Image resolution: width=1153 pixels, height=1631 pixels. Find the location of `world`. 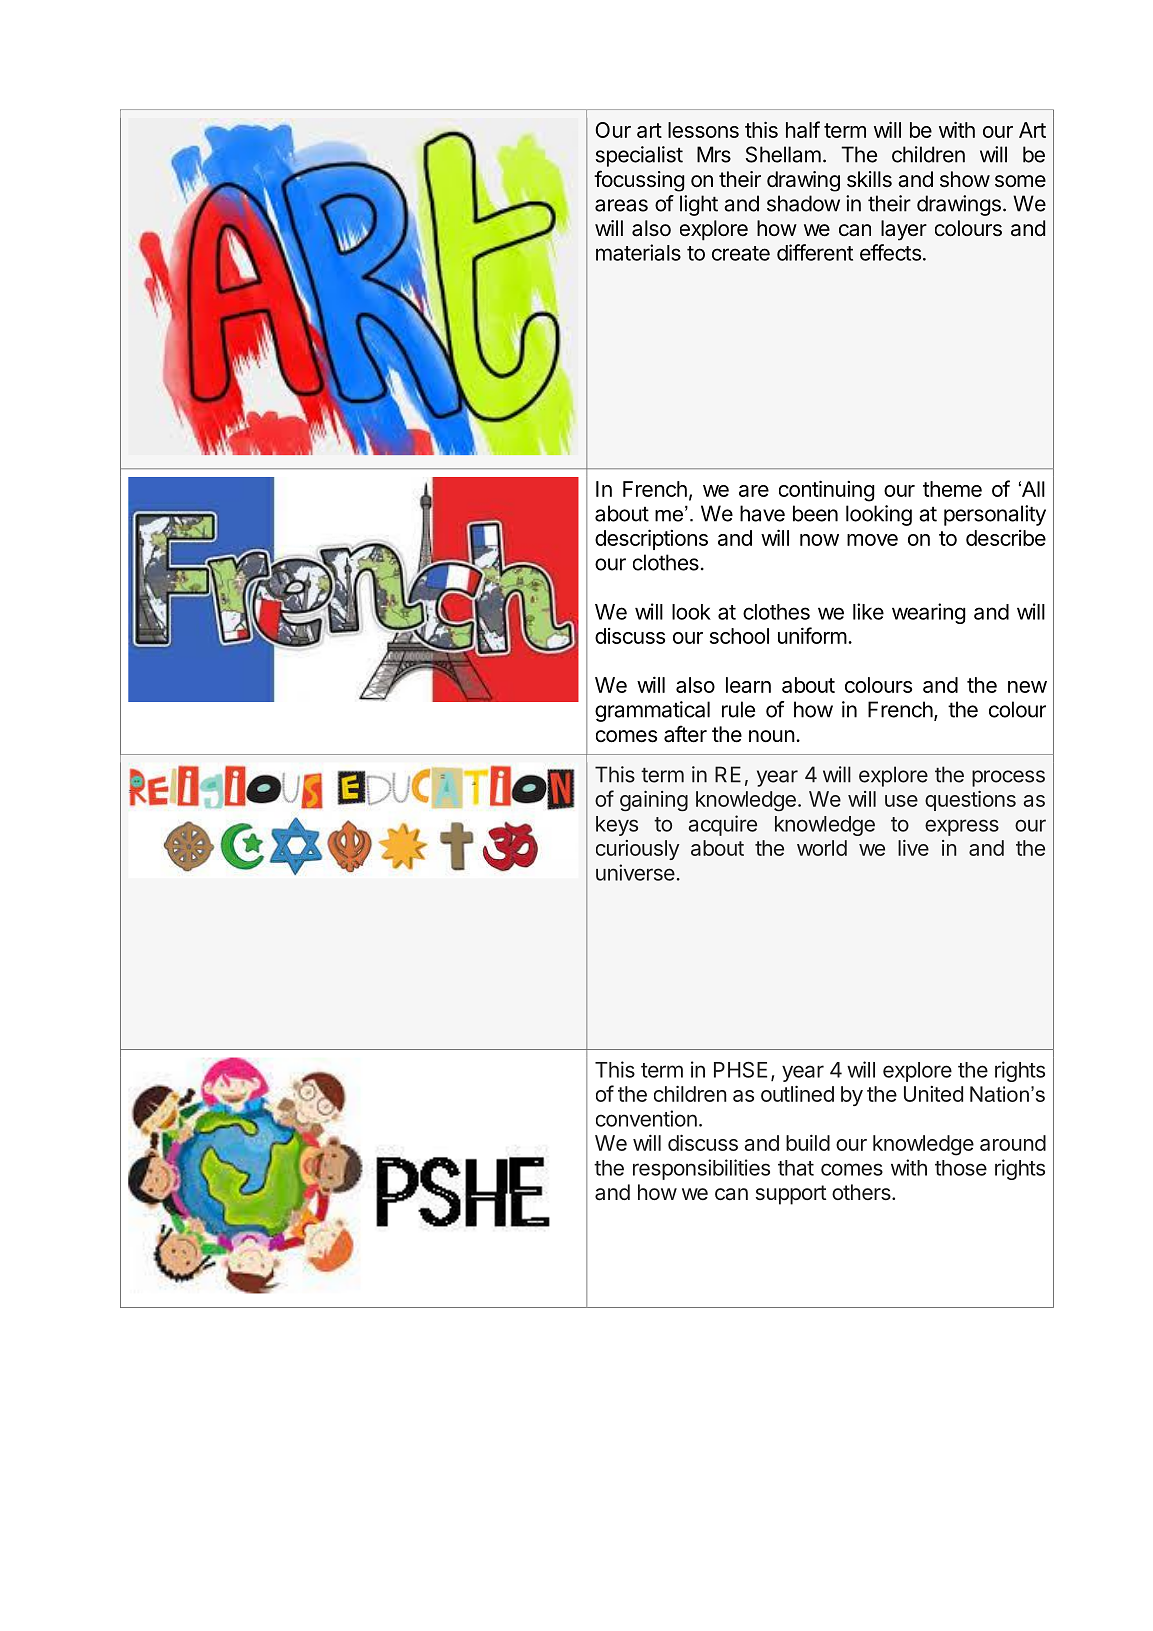

world is located at coordinates (822, 848).
